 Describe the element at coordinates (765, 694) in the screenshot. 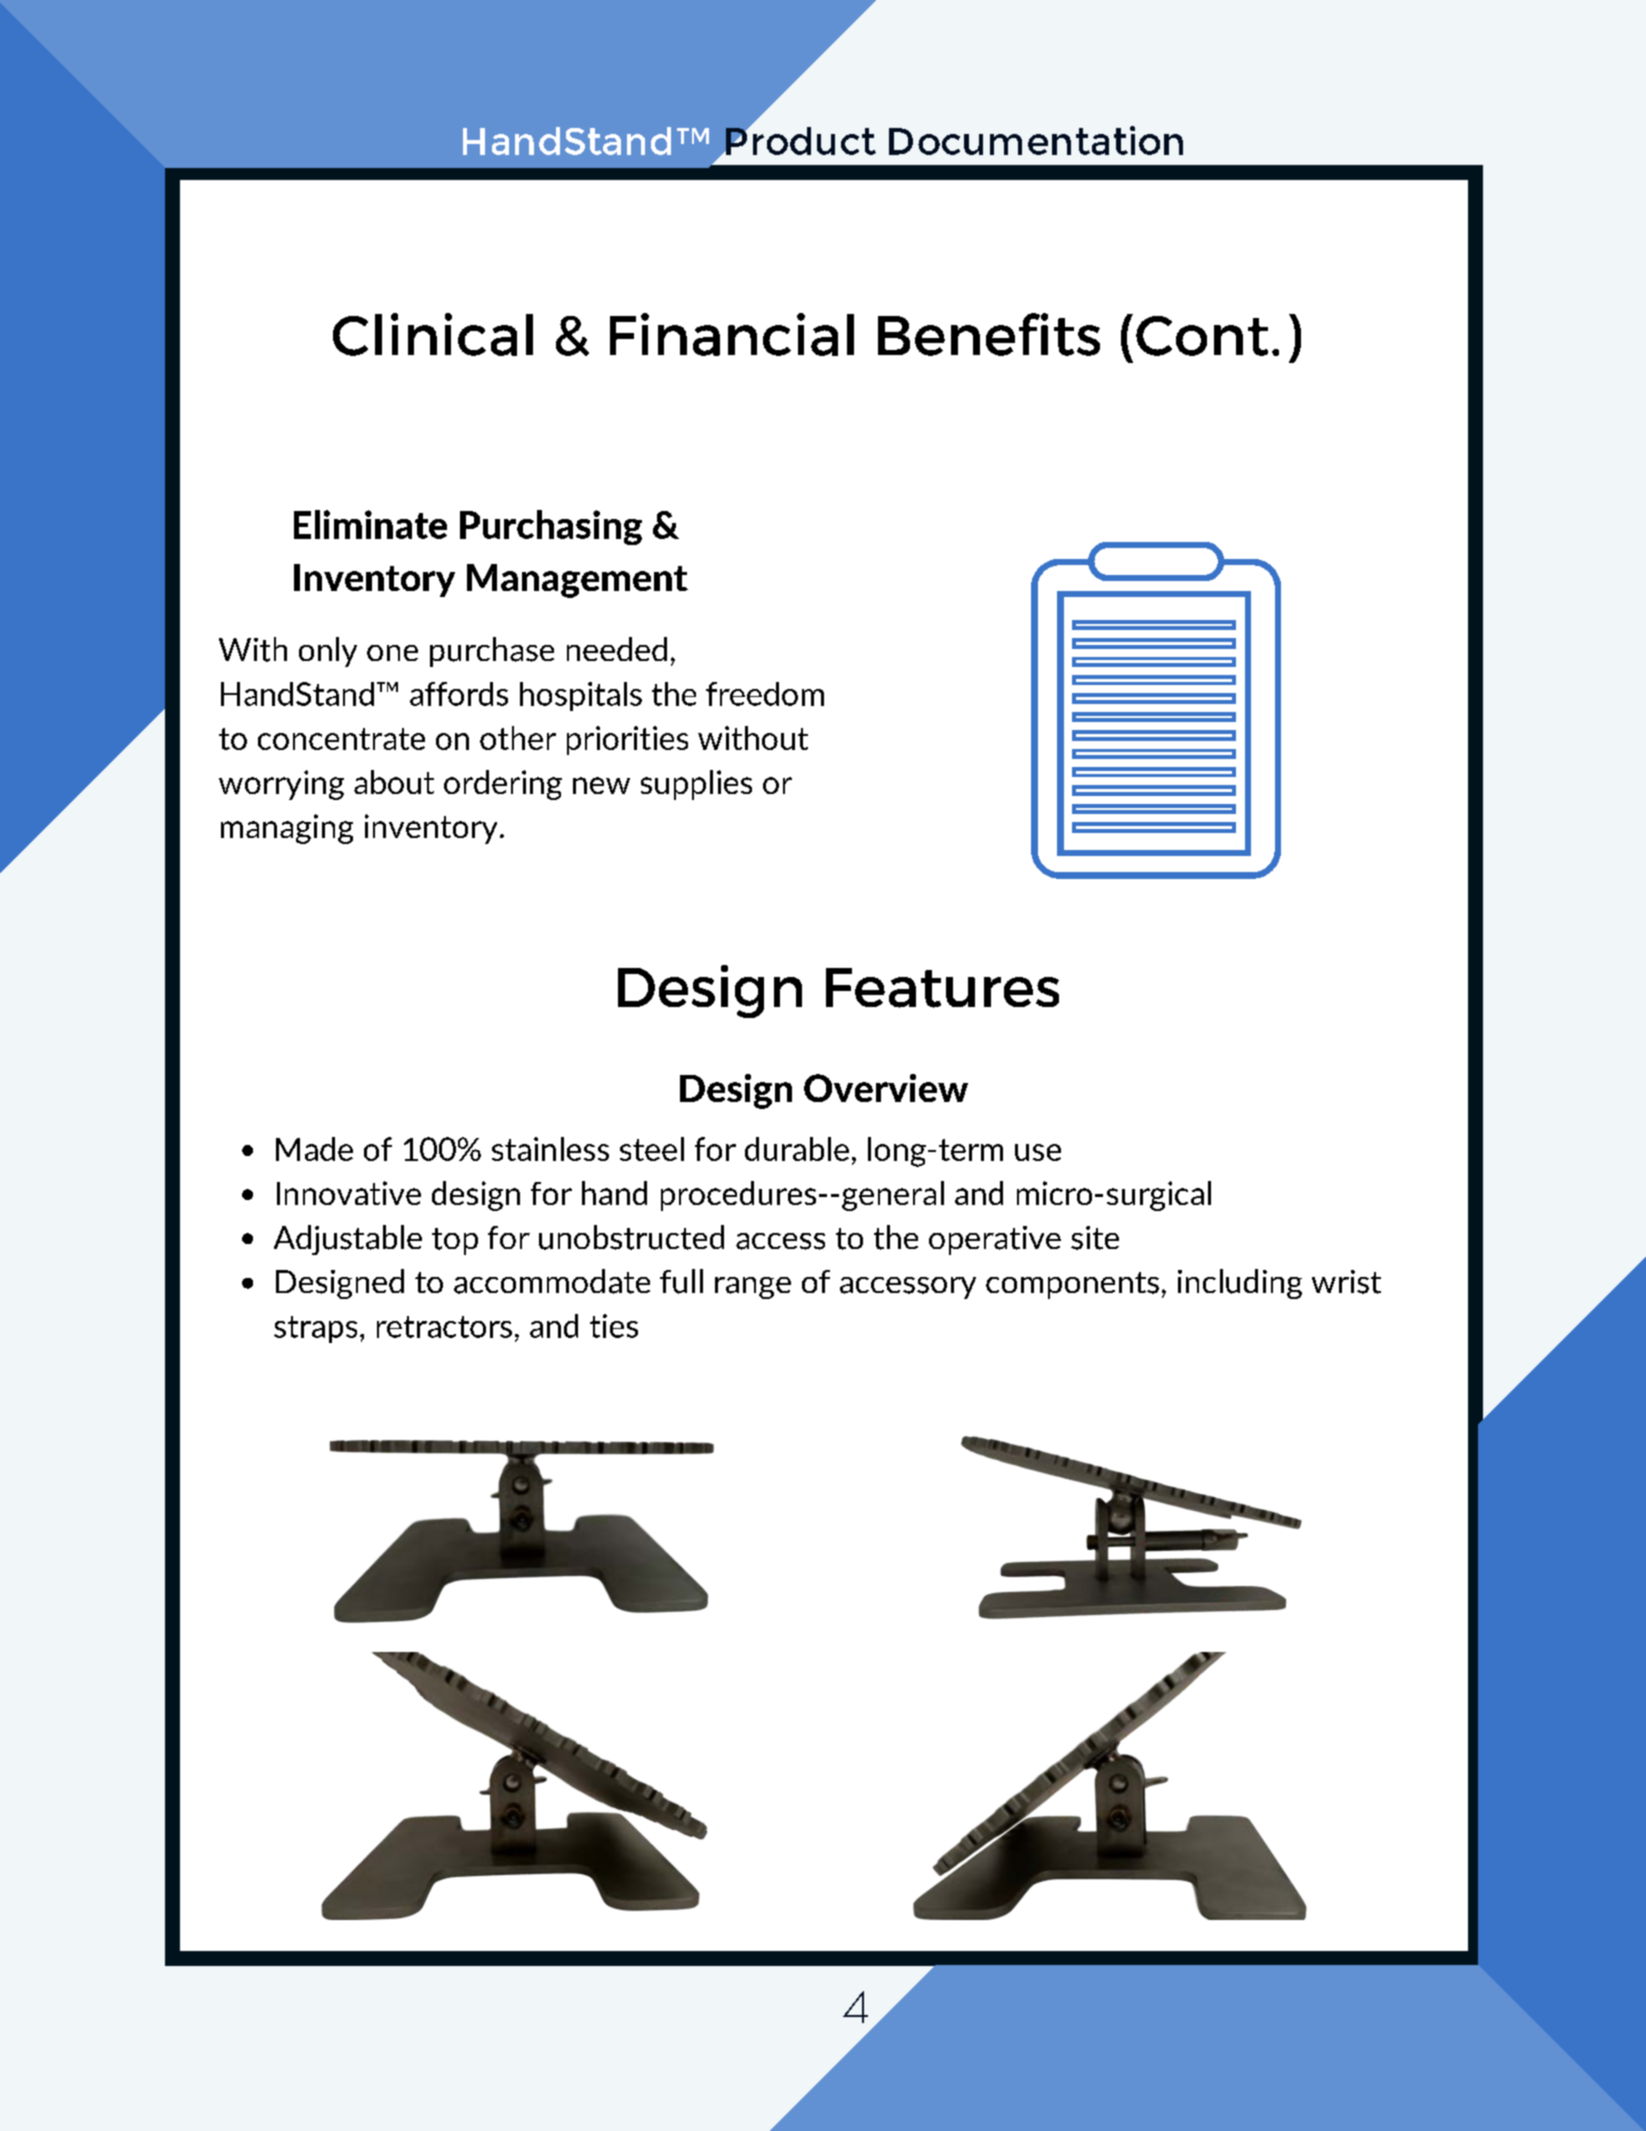

I see `freedom` at that location.
